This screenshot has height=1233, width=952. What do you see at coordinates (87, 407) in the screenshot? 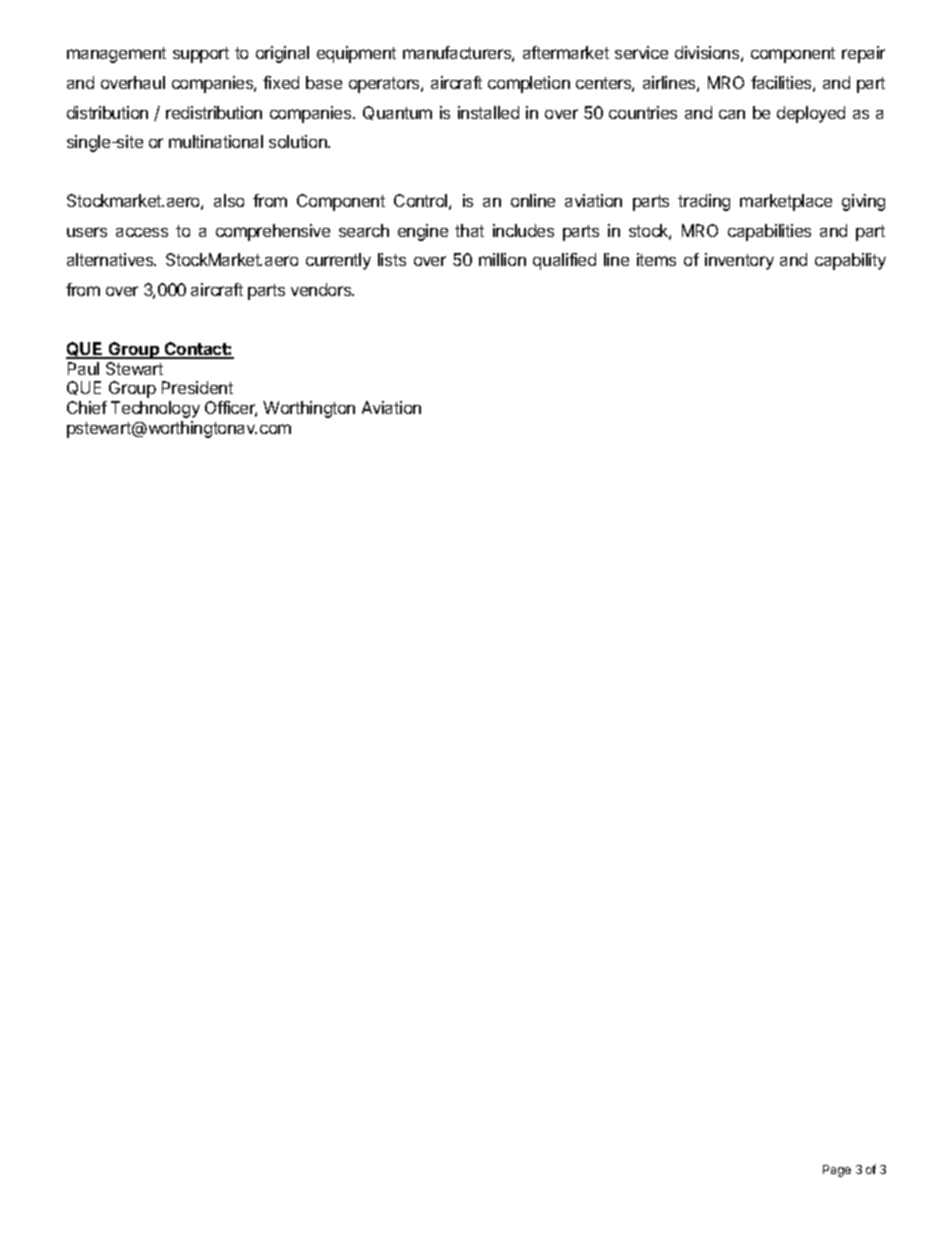
I see `Chief` at bounding box center [87, 407].
